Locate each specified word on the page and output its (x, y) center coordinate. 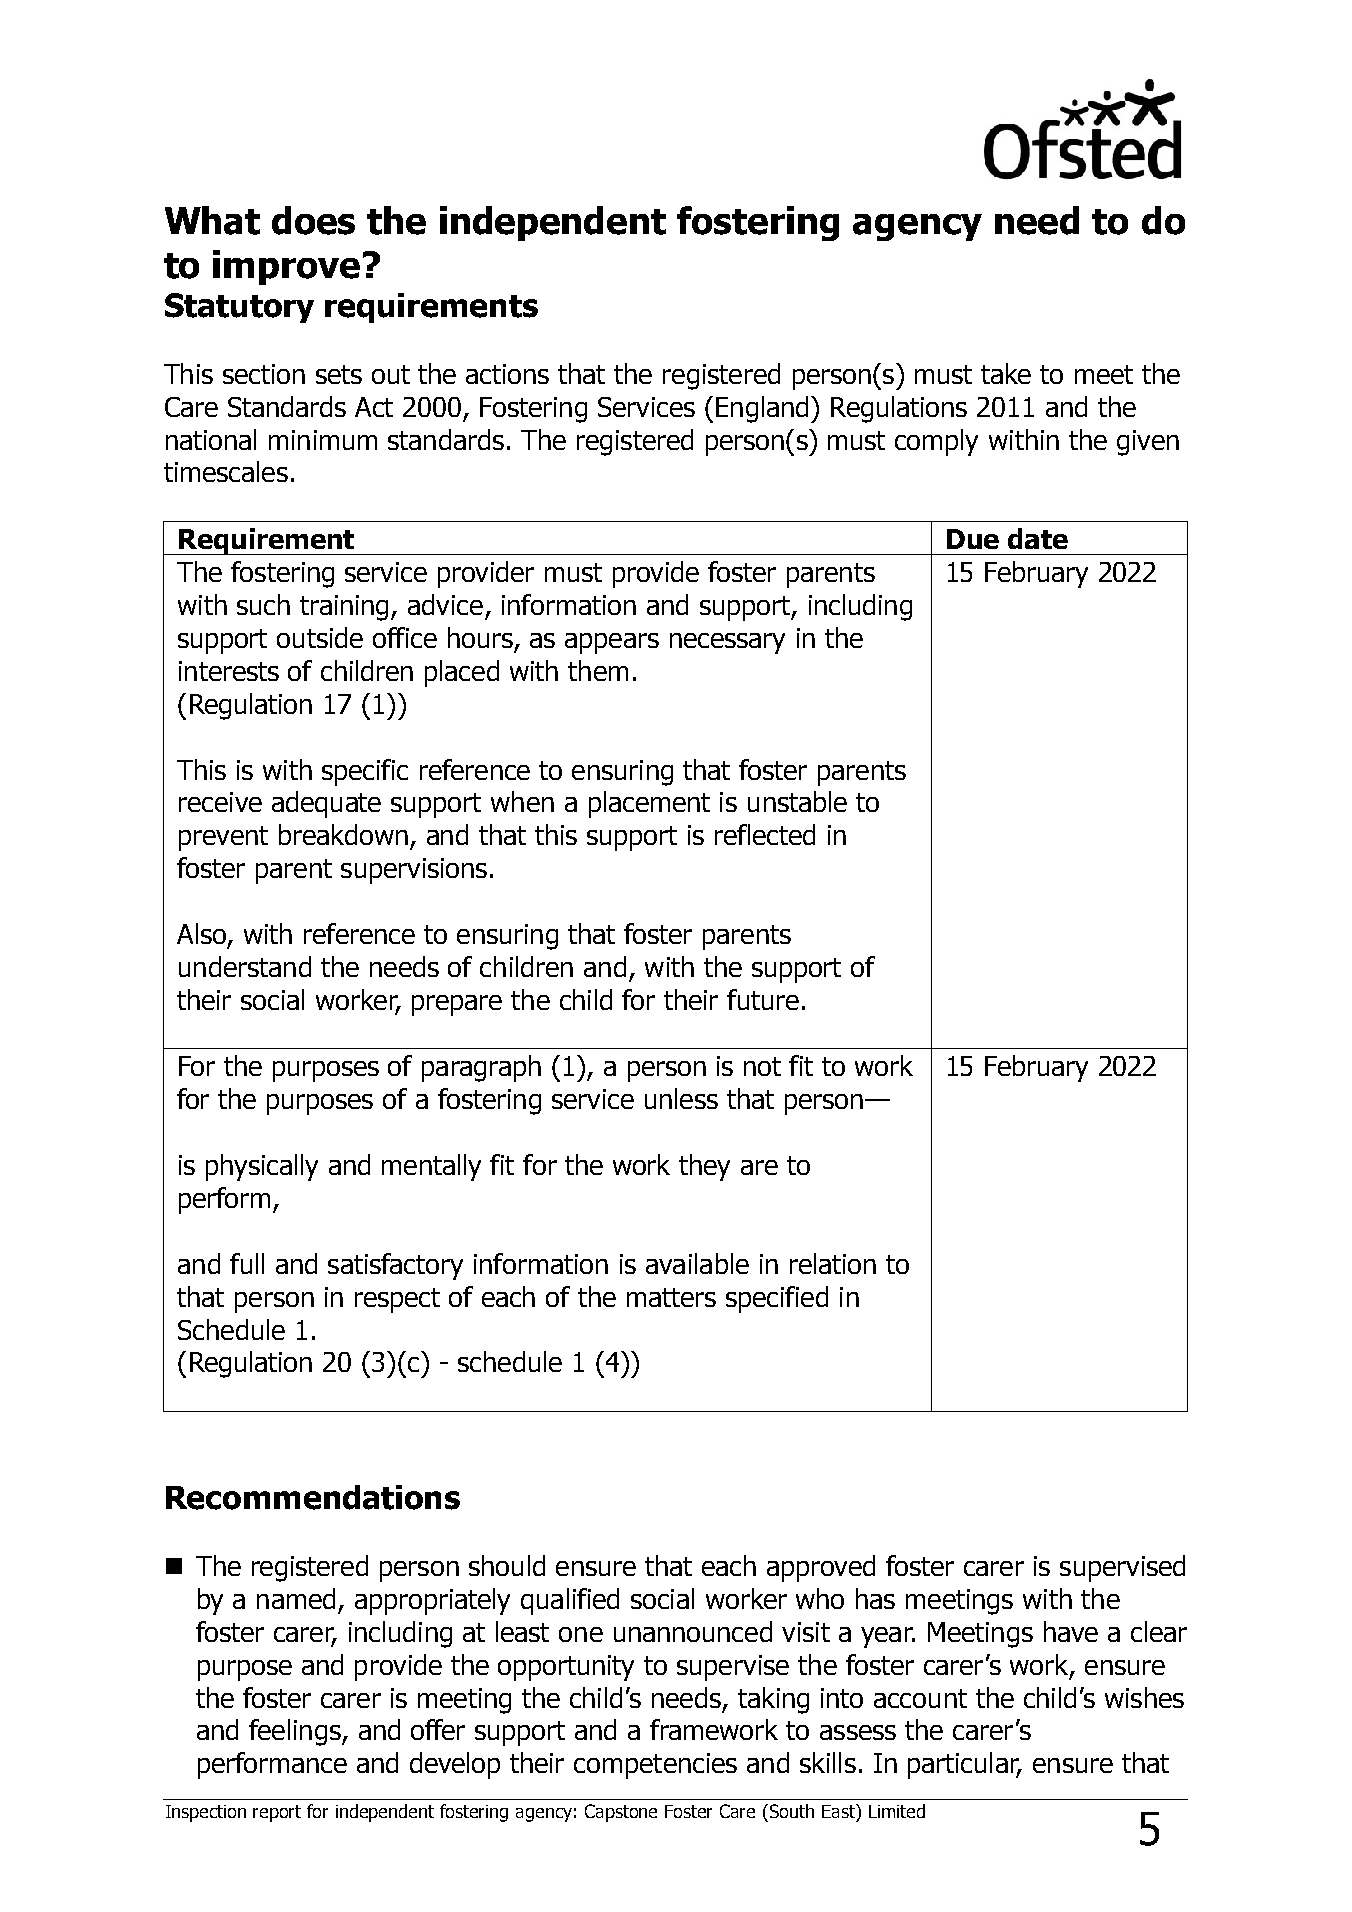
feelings (296, 1732)
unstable (797, 801)
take (1006, 373)
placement (649, 804)
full (247, 1263)
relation (833, 1263)
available (697, 1263)
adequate (326, 804)
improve (286, 267)
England (762, 409)
